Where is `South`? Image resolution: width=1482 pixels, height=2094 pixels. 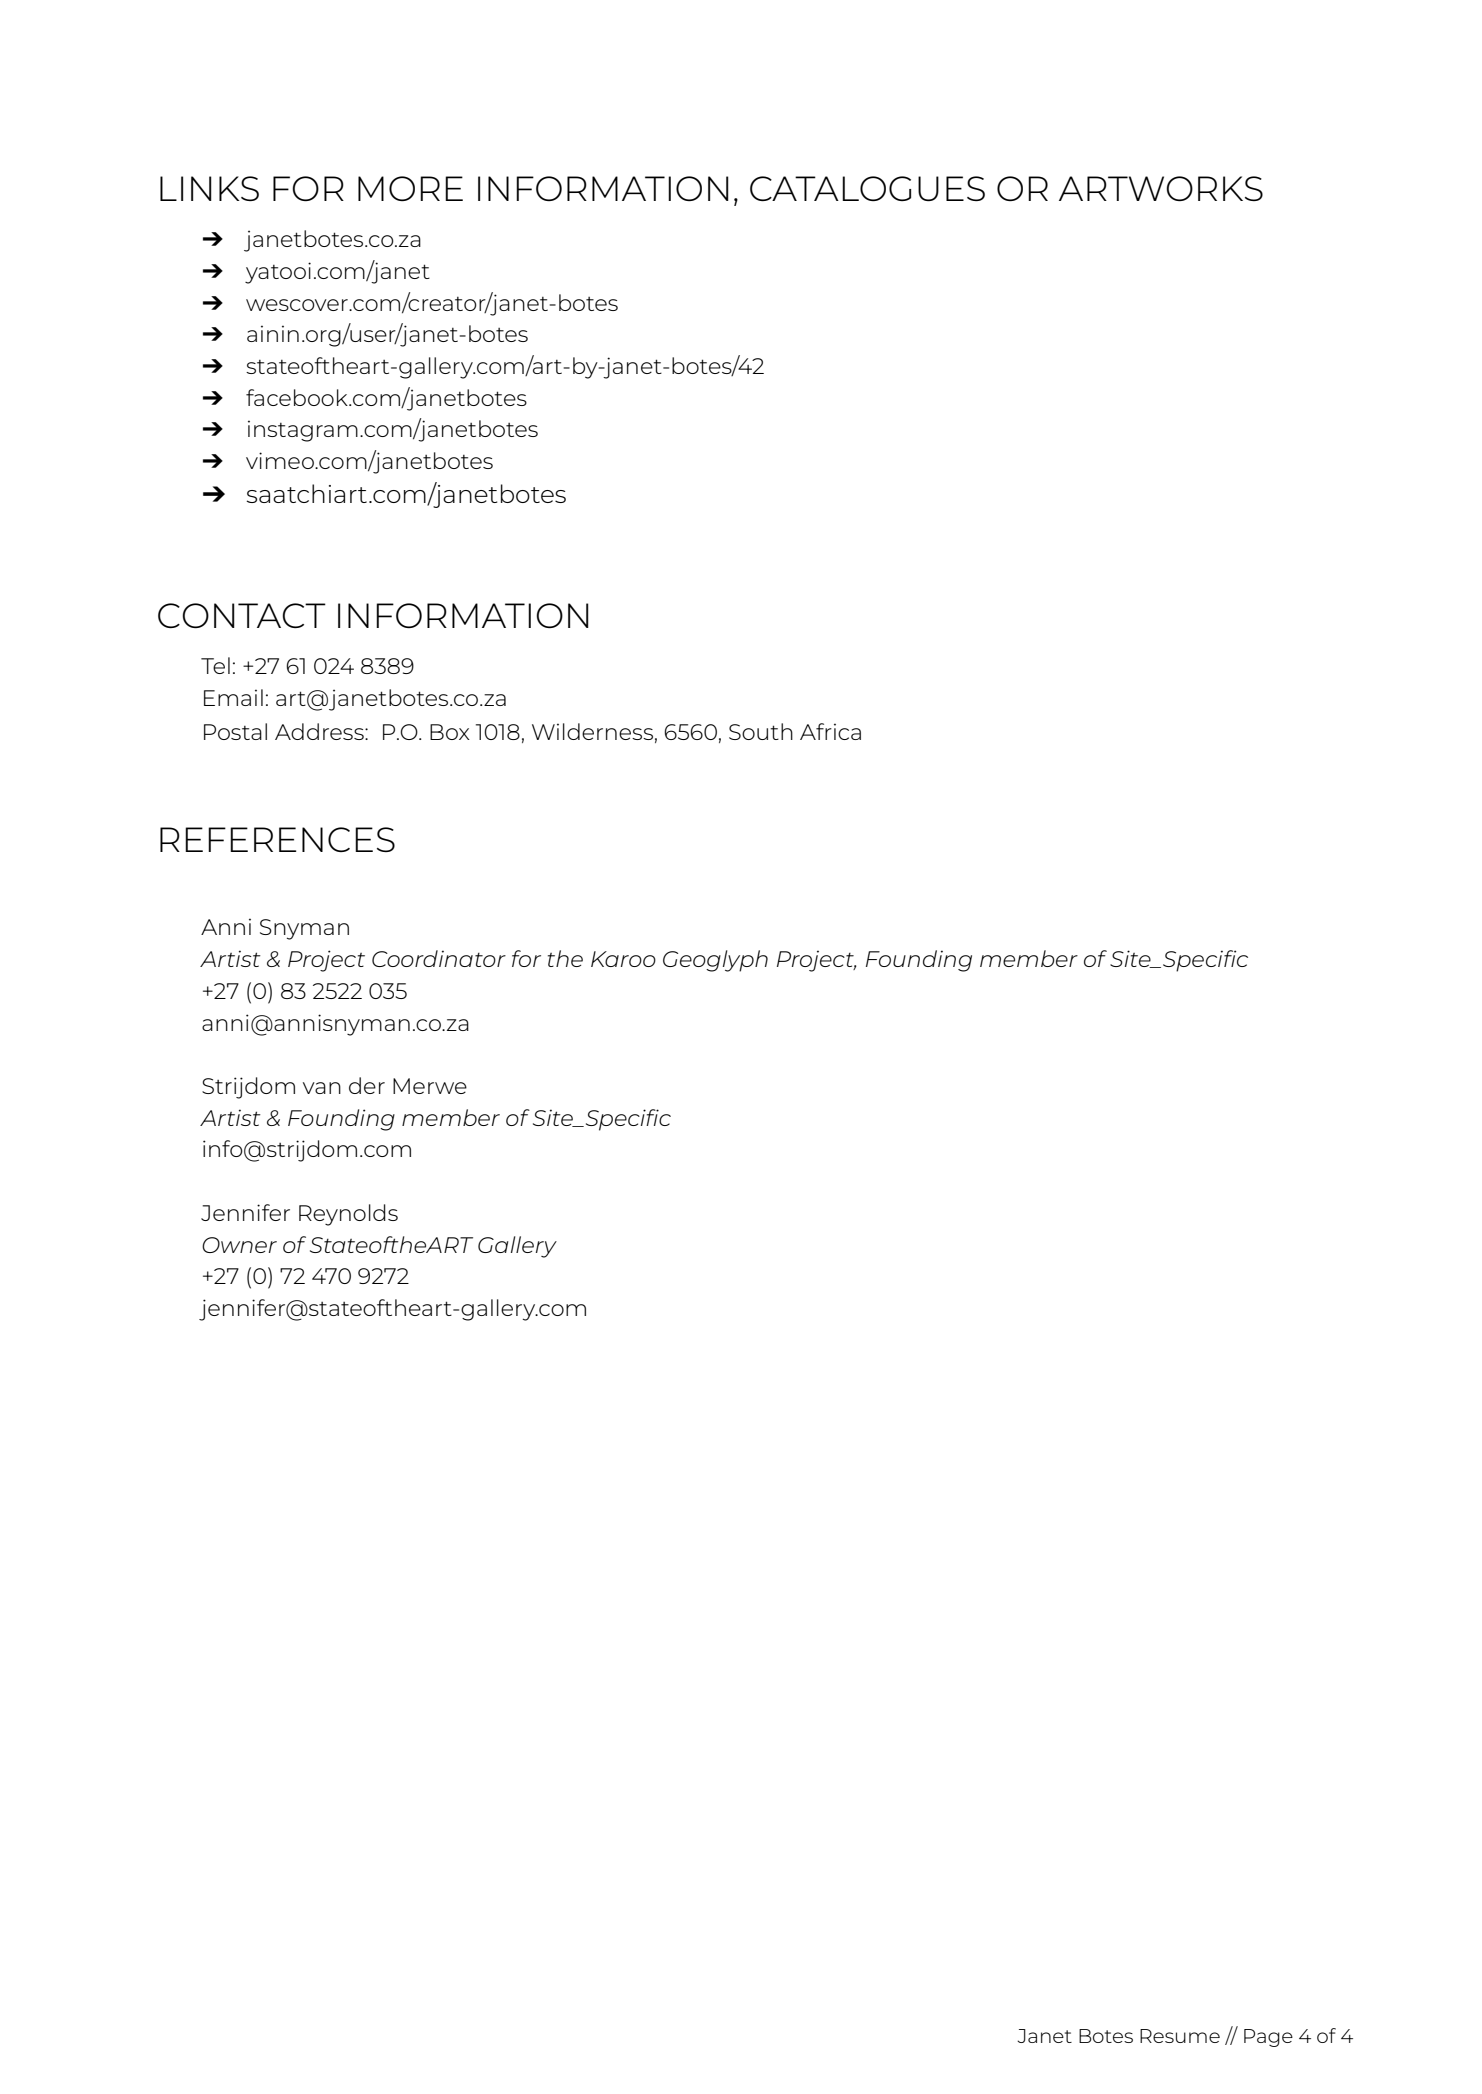
South is located at coordinates (761, 731).
